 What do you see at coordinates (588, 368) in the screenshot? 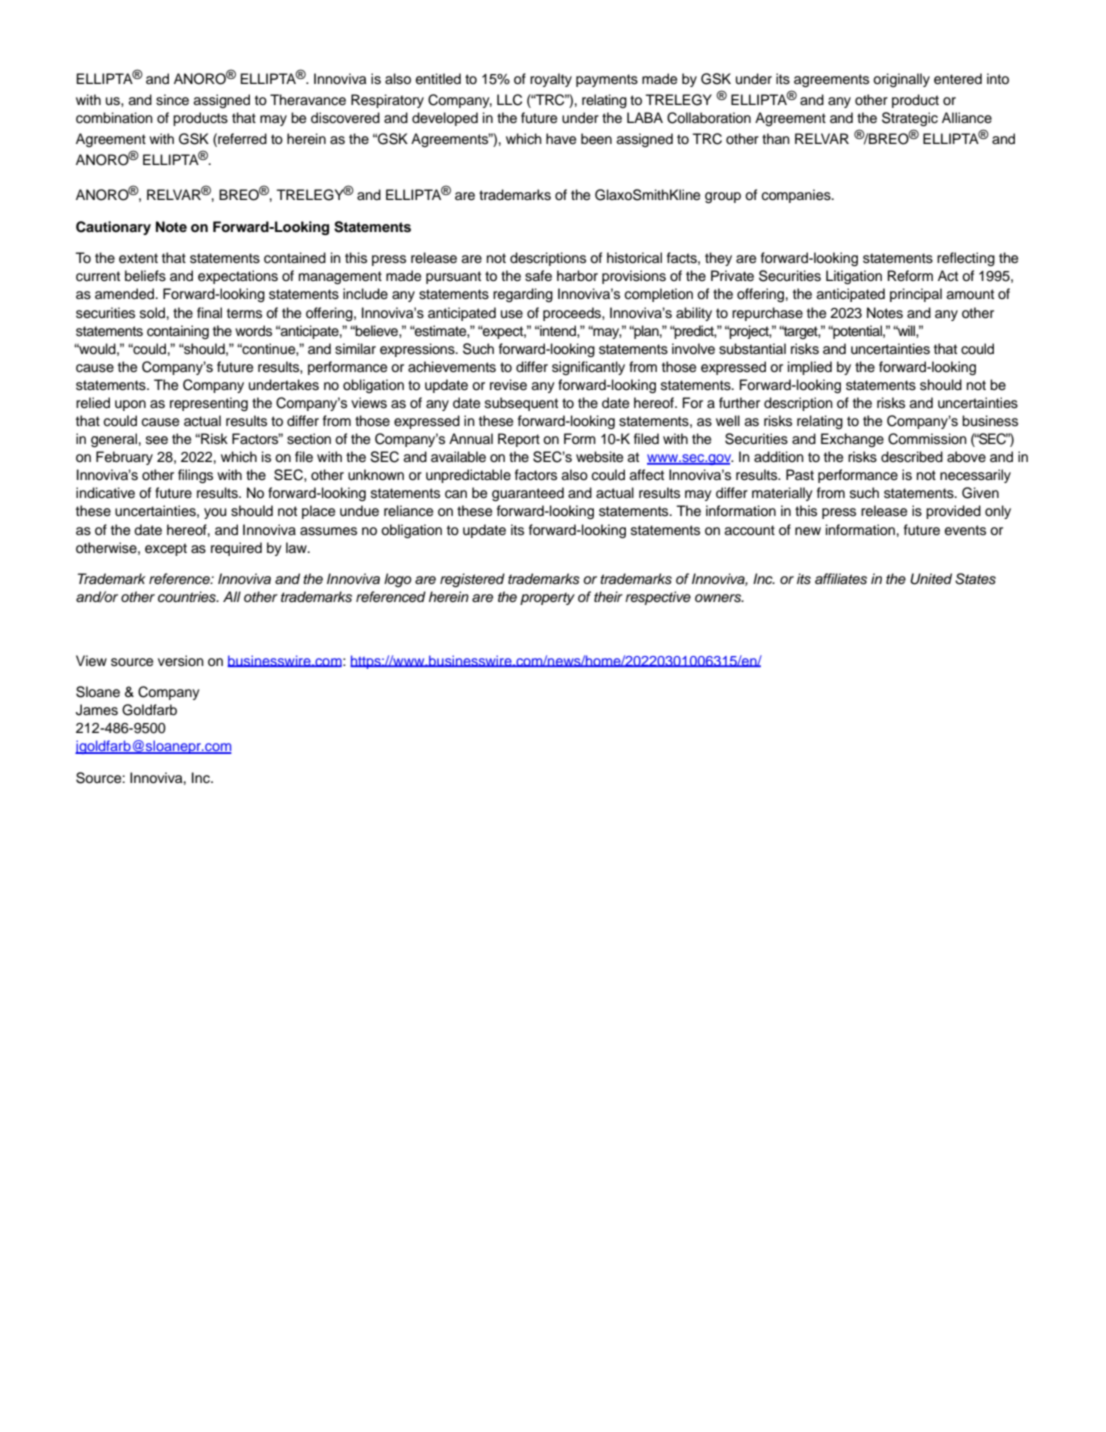
I see `significantly` at bounding box center [588, 368].
